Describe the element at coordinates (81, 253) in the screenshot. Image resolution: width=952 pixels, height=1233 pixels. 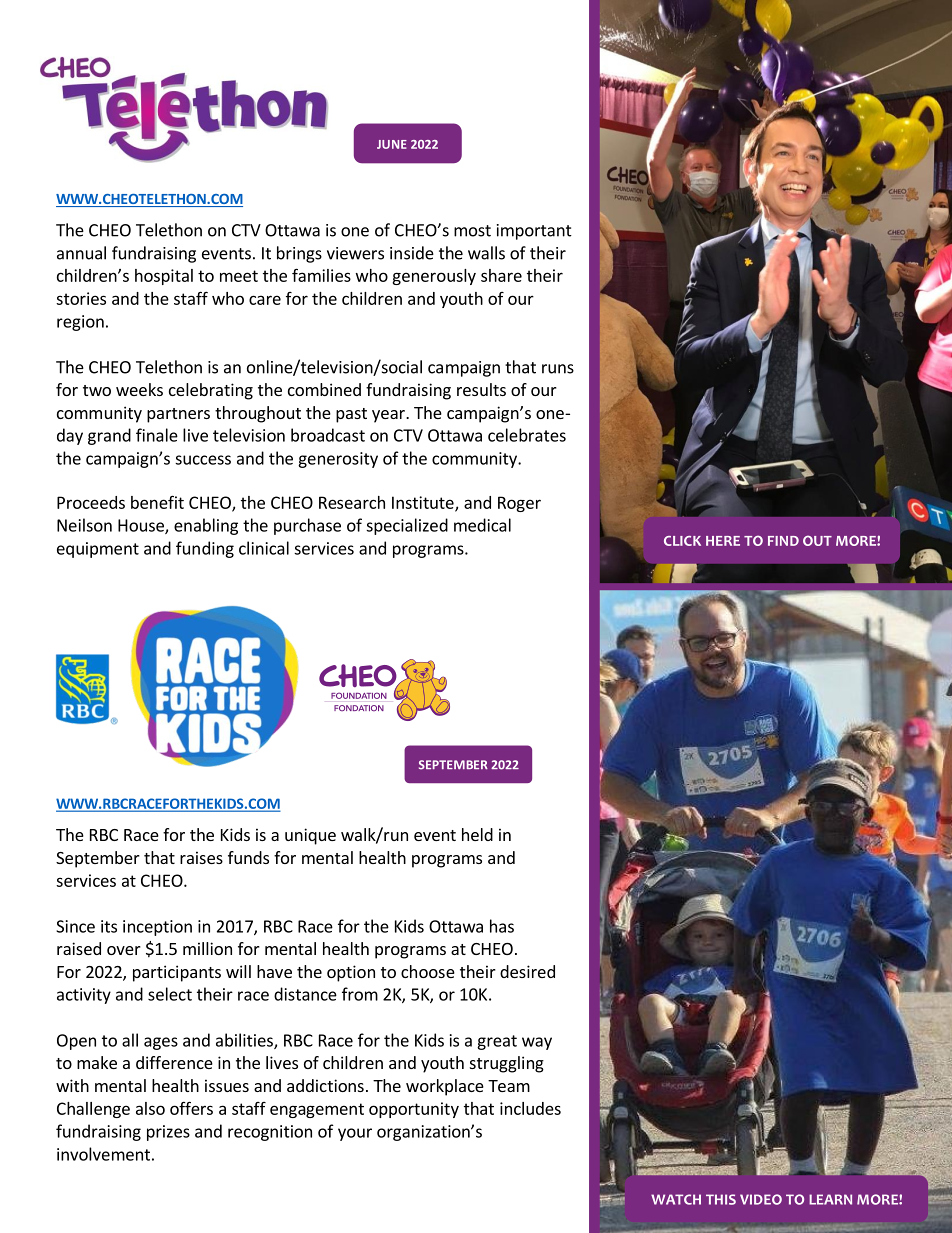
I see `annual` at that location.
